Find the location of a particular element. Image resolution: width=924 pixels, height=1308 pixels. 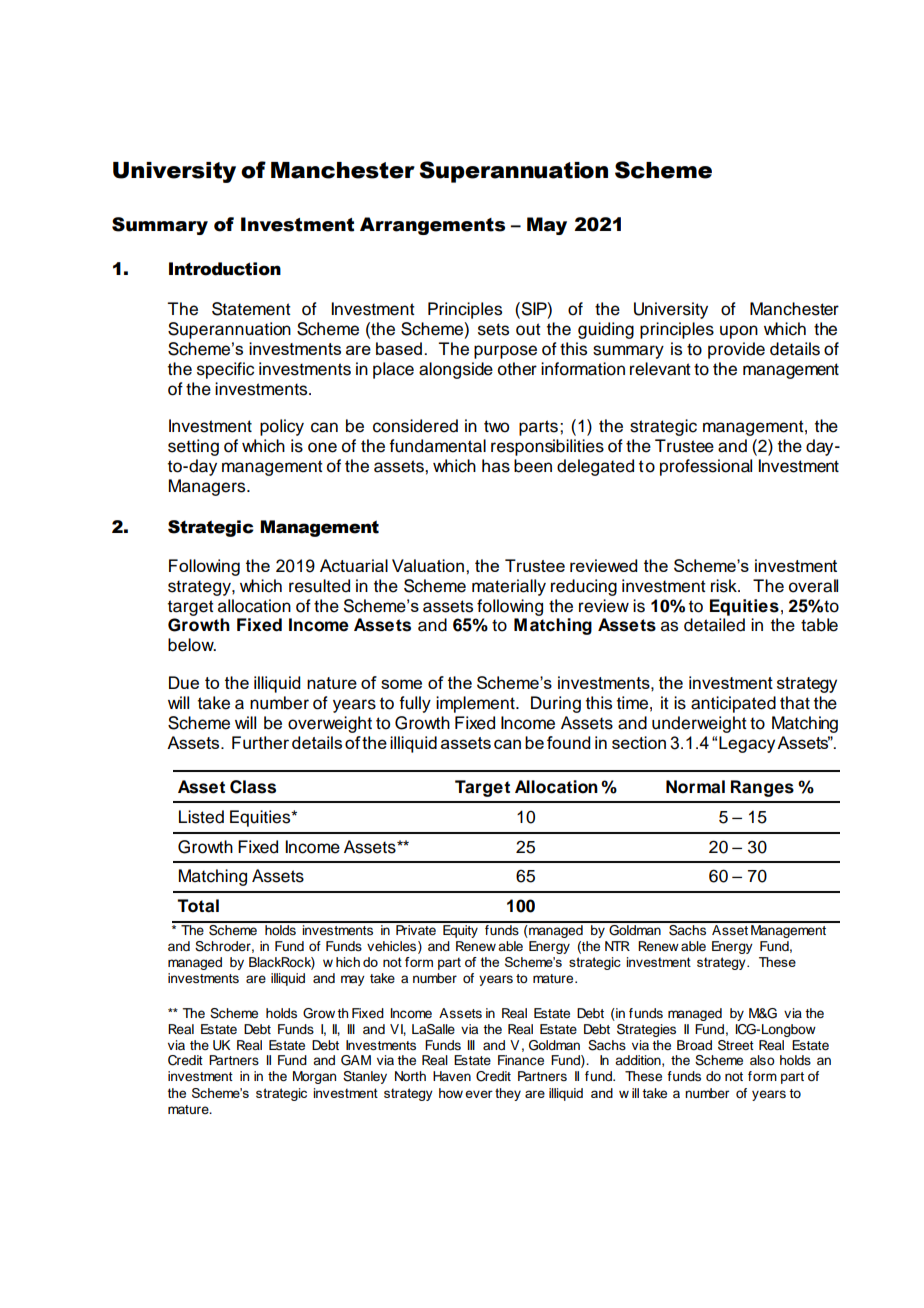

Morgan is located at coordinates (314, 1077).
